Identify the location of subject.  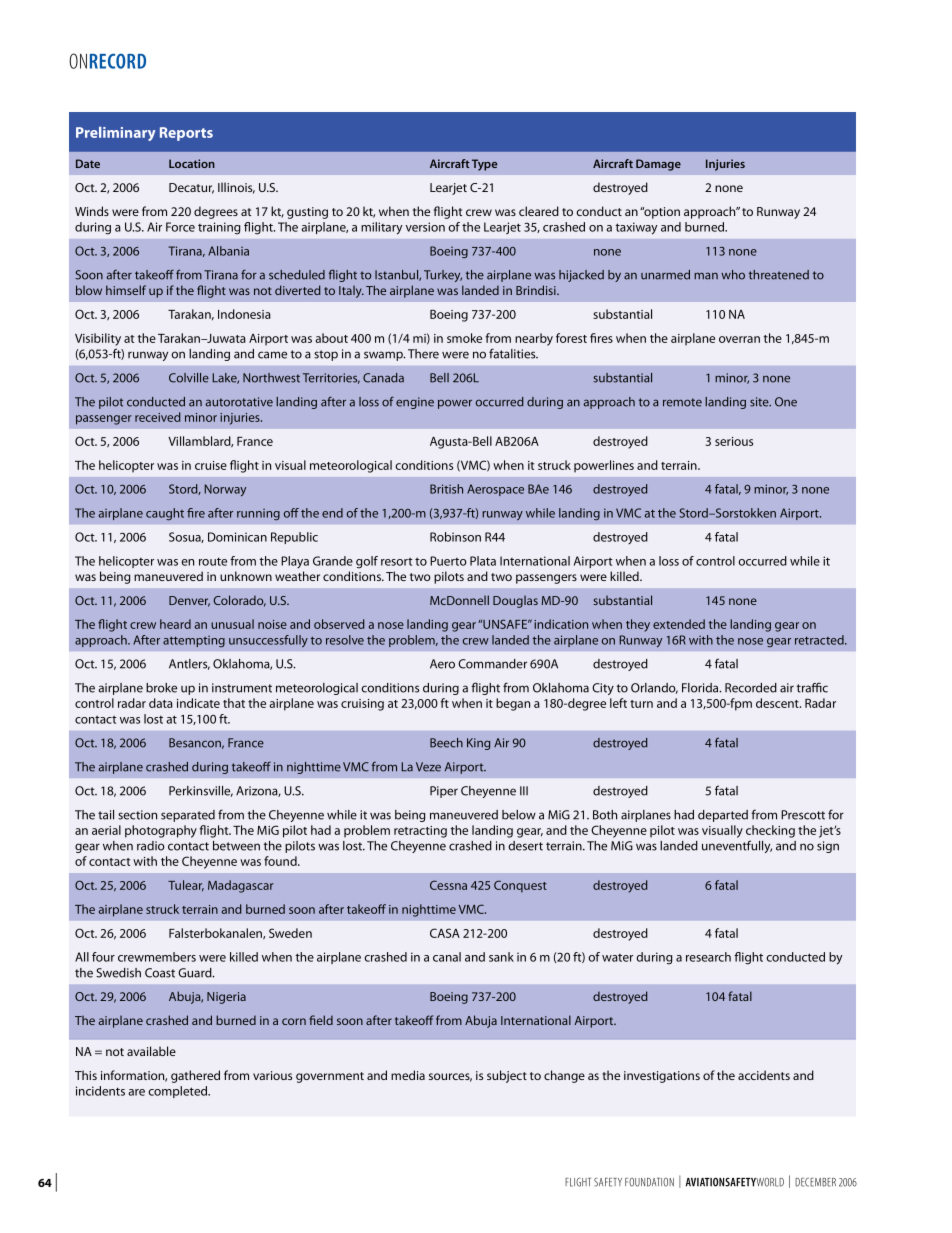
(507, 1076).
